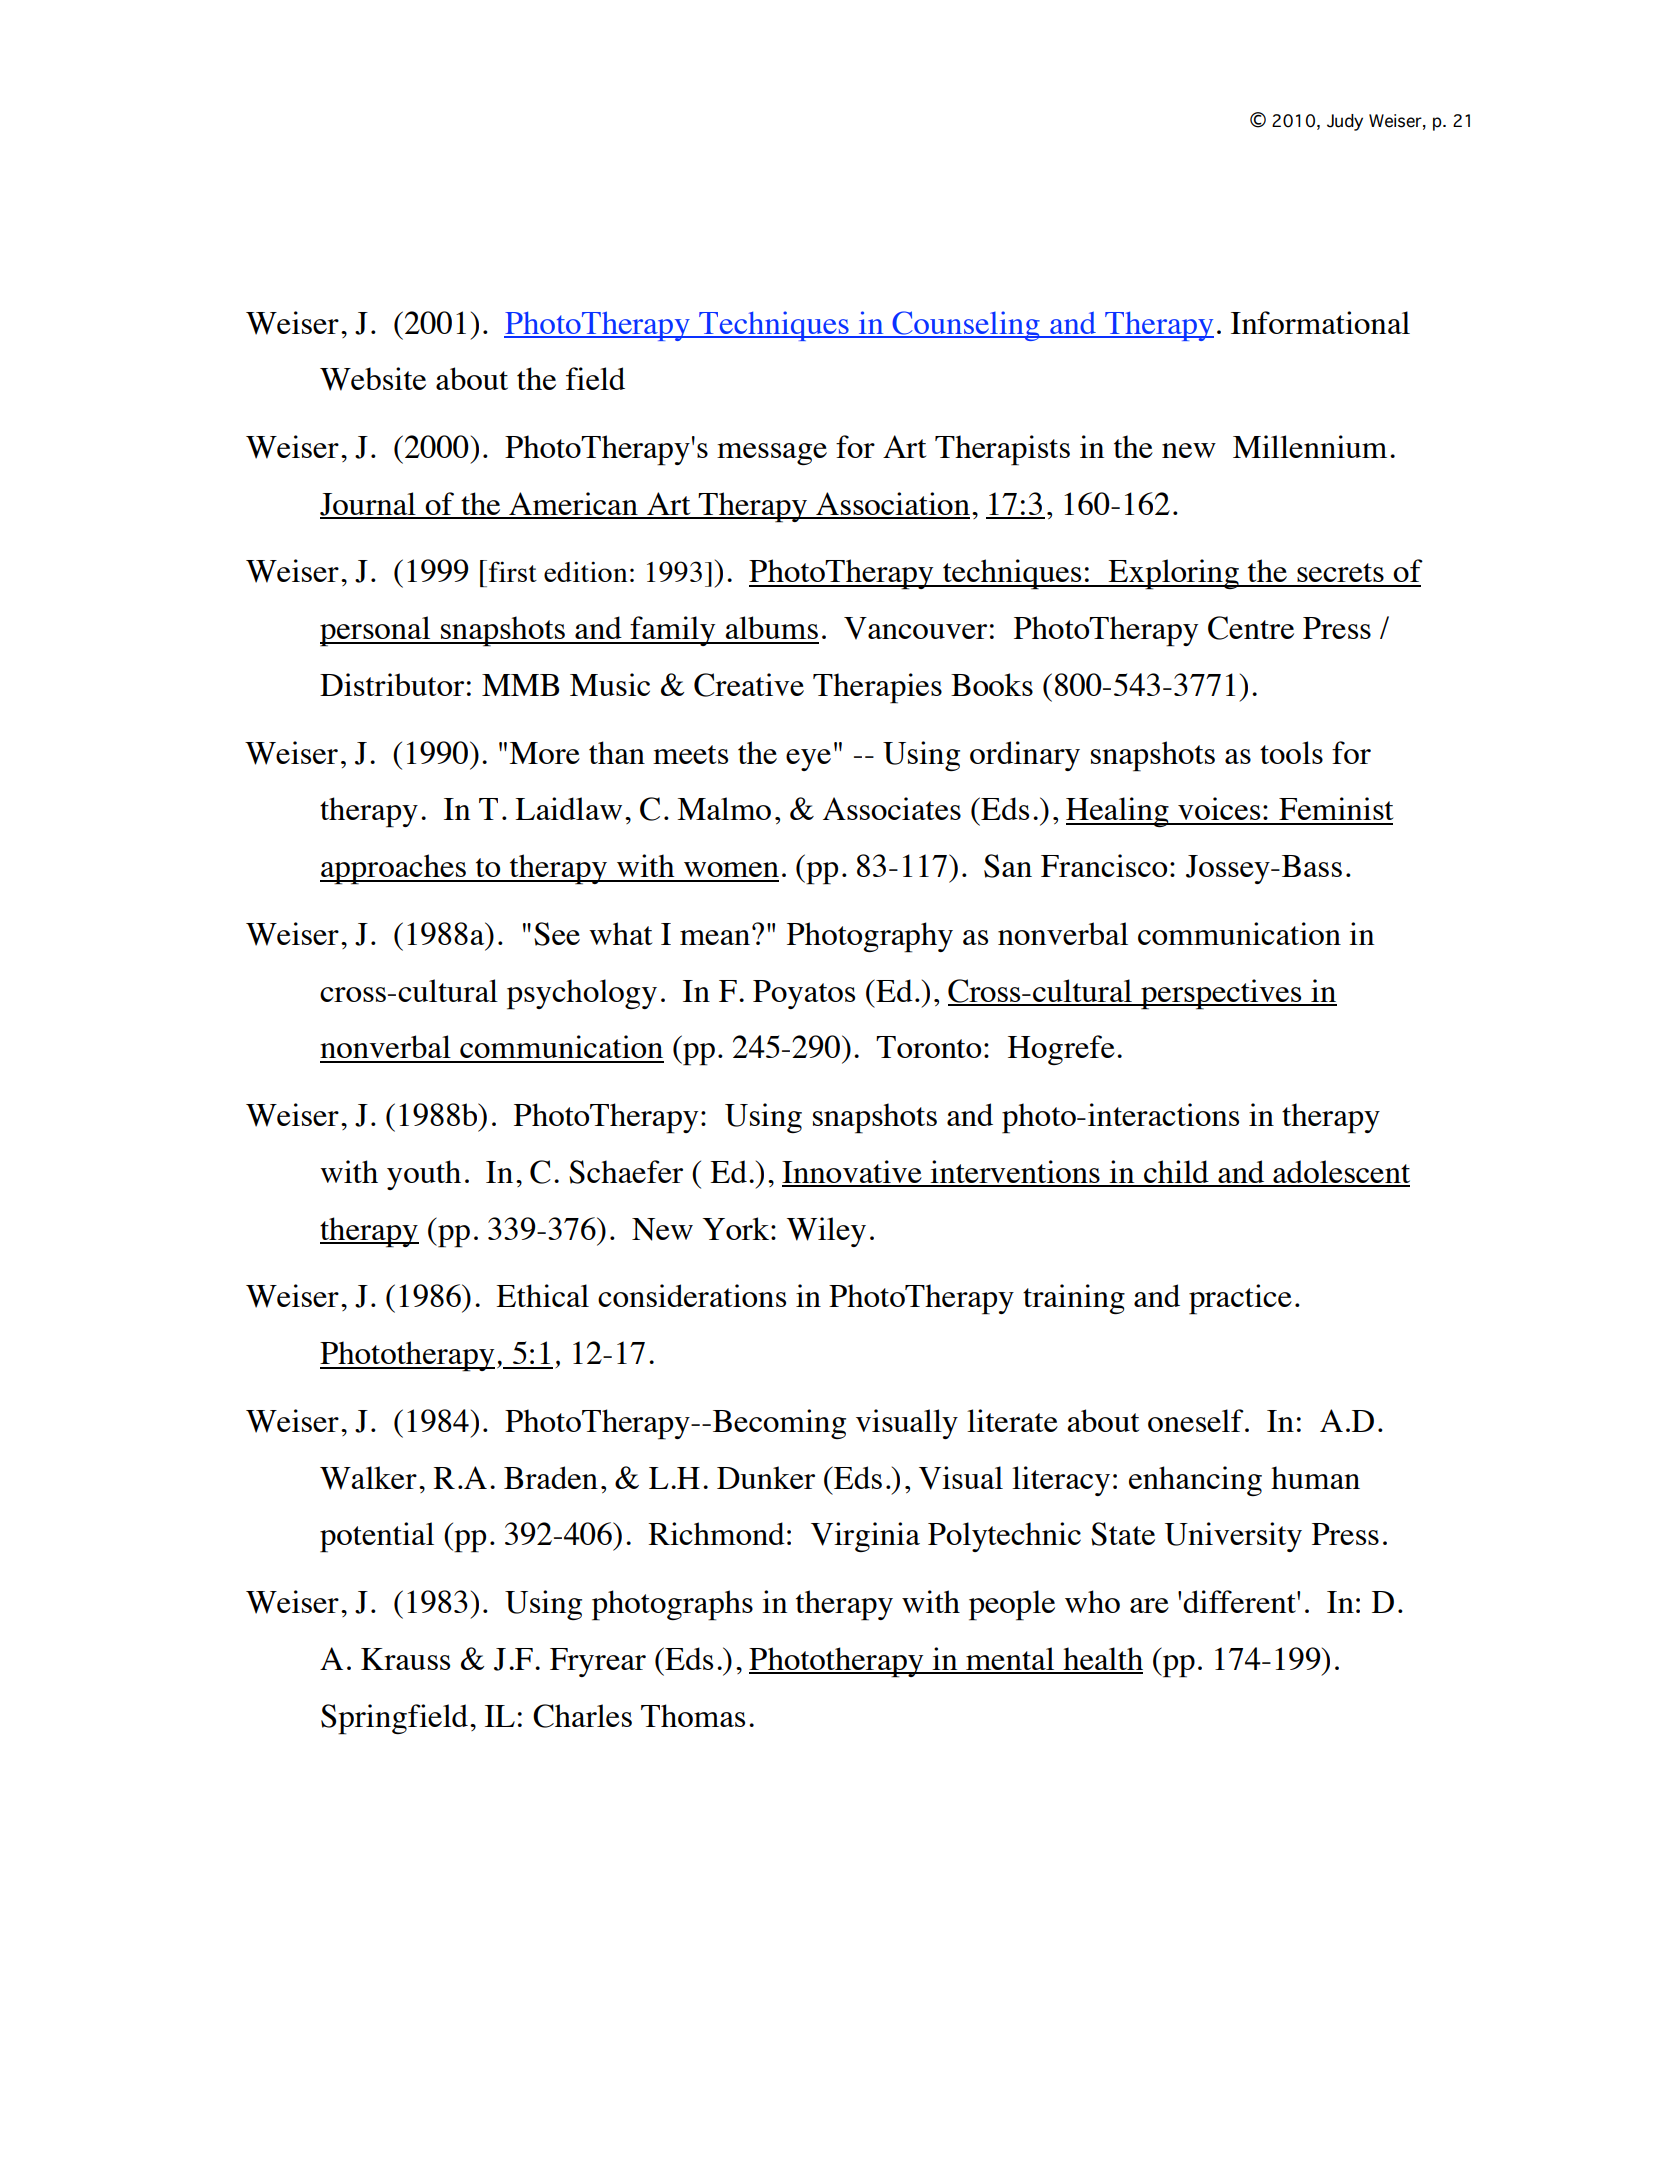 The height and width of the screenshot is (2163, 1671). I want to click on Associates, so click(892, 808).
